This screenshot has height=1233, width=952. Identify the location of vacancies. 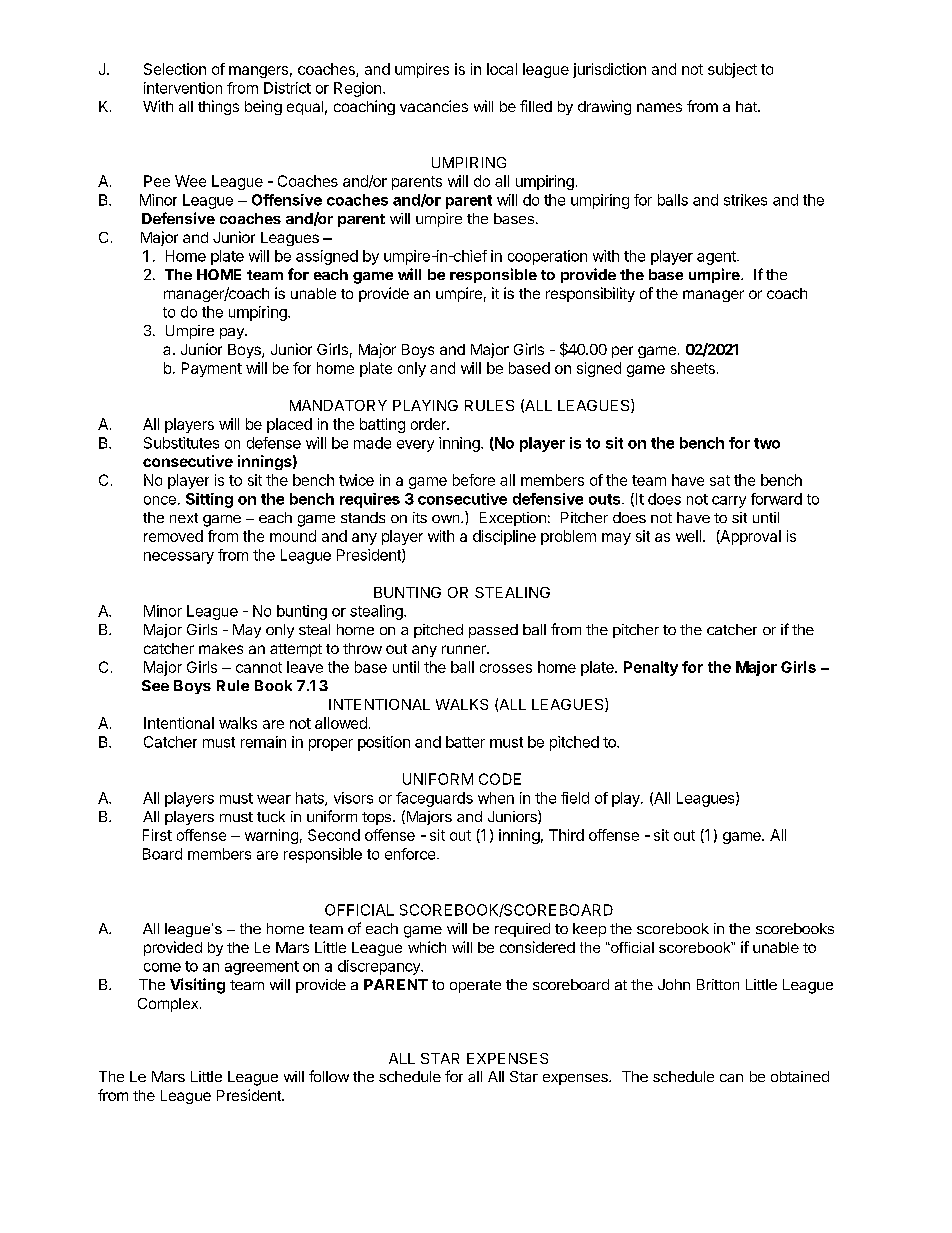
(434, 106).
